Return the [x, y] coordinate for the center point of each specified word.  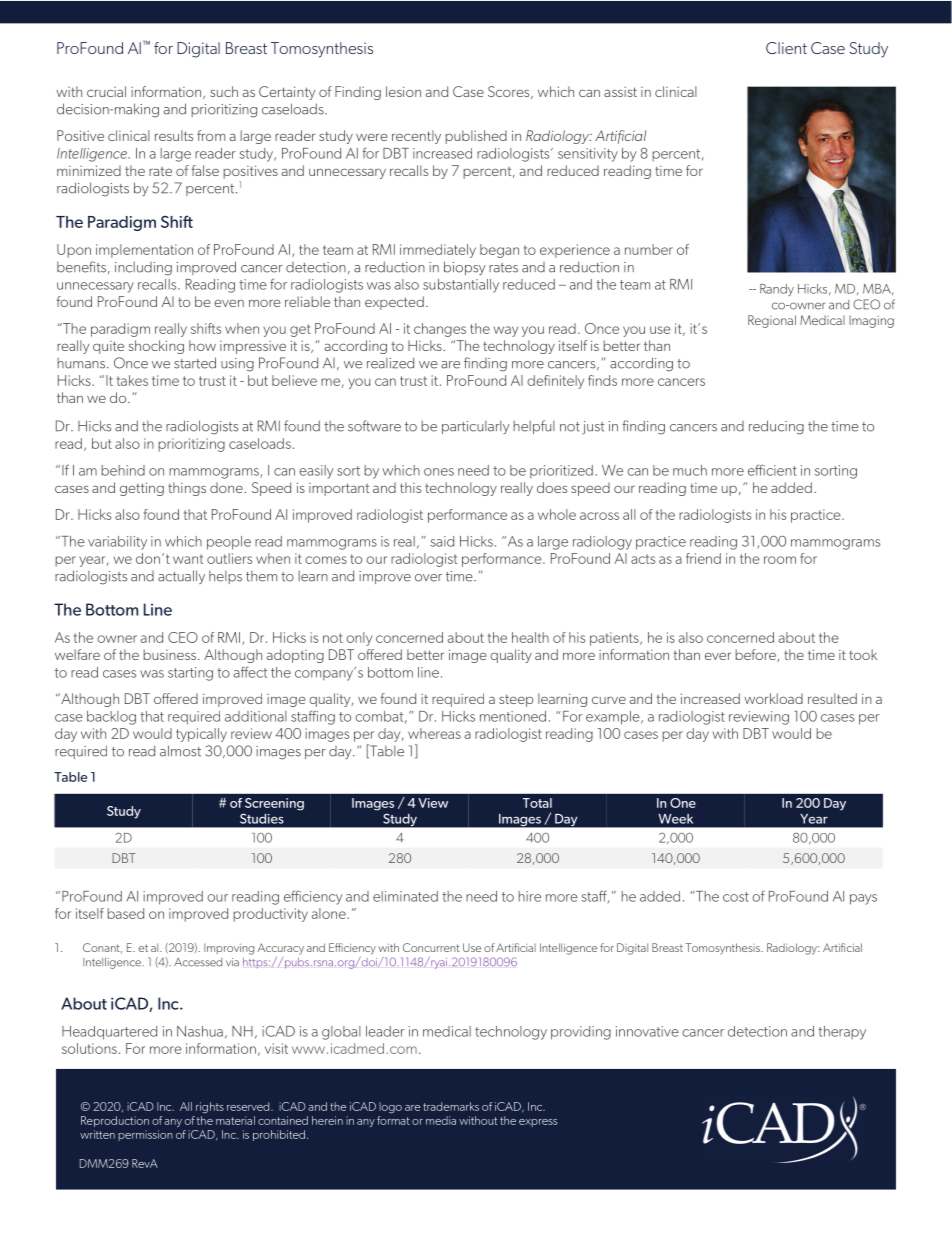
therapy [842, 1033]
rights [210, 1107]
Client [786, 48]
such [224, 91]
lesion [403, 91]
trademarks [451, 1106]
